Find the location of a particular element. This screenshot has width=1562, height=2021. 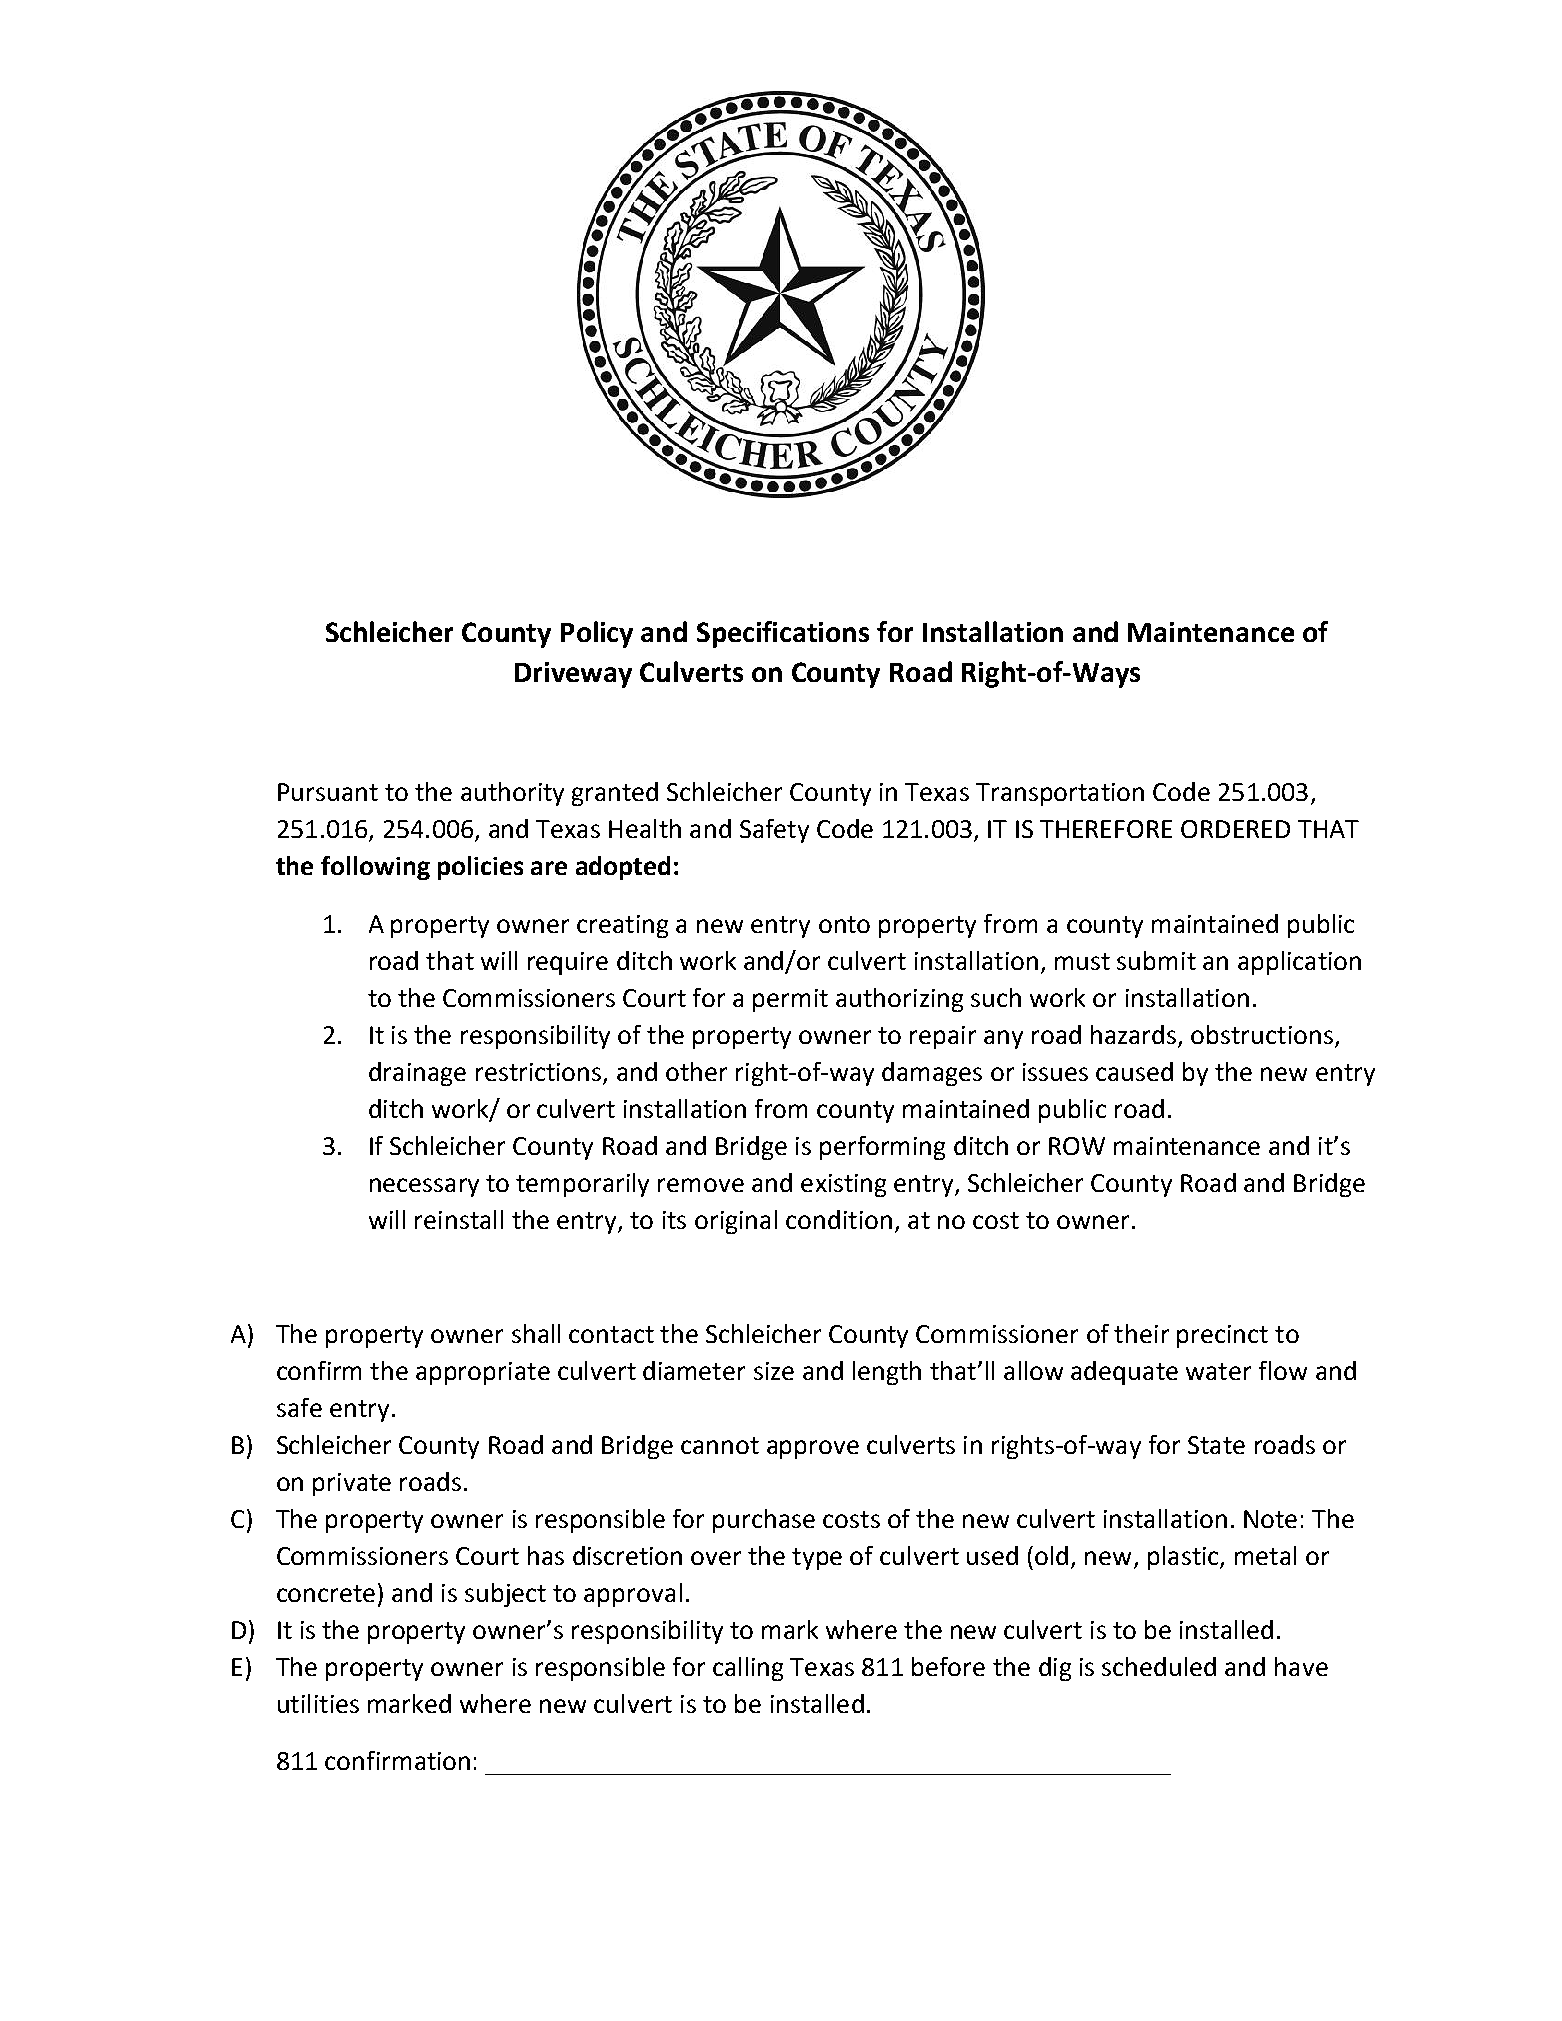

drainage is located at coordinates (417, 1074).
